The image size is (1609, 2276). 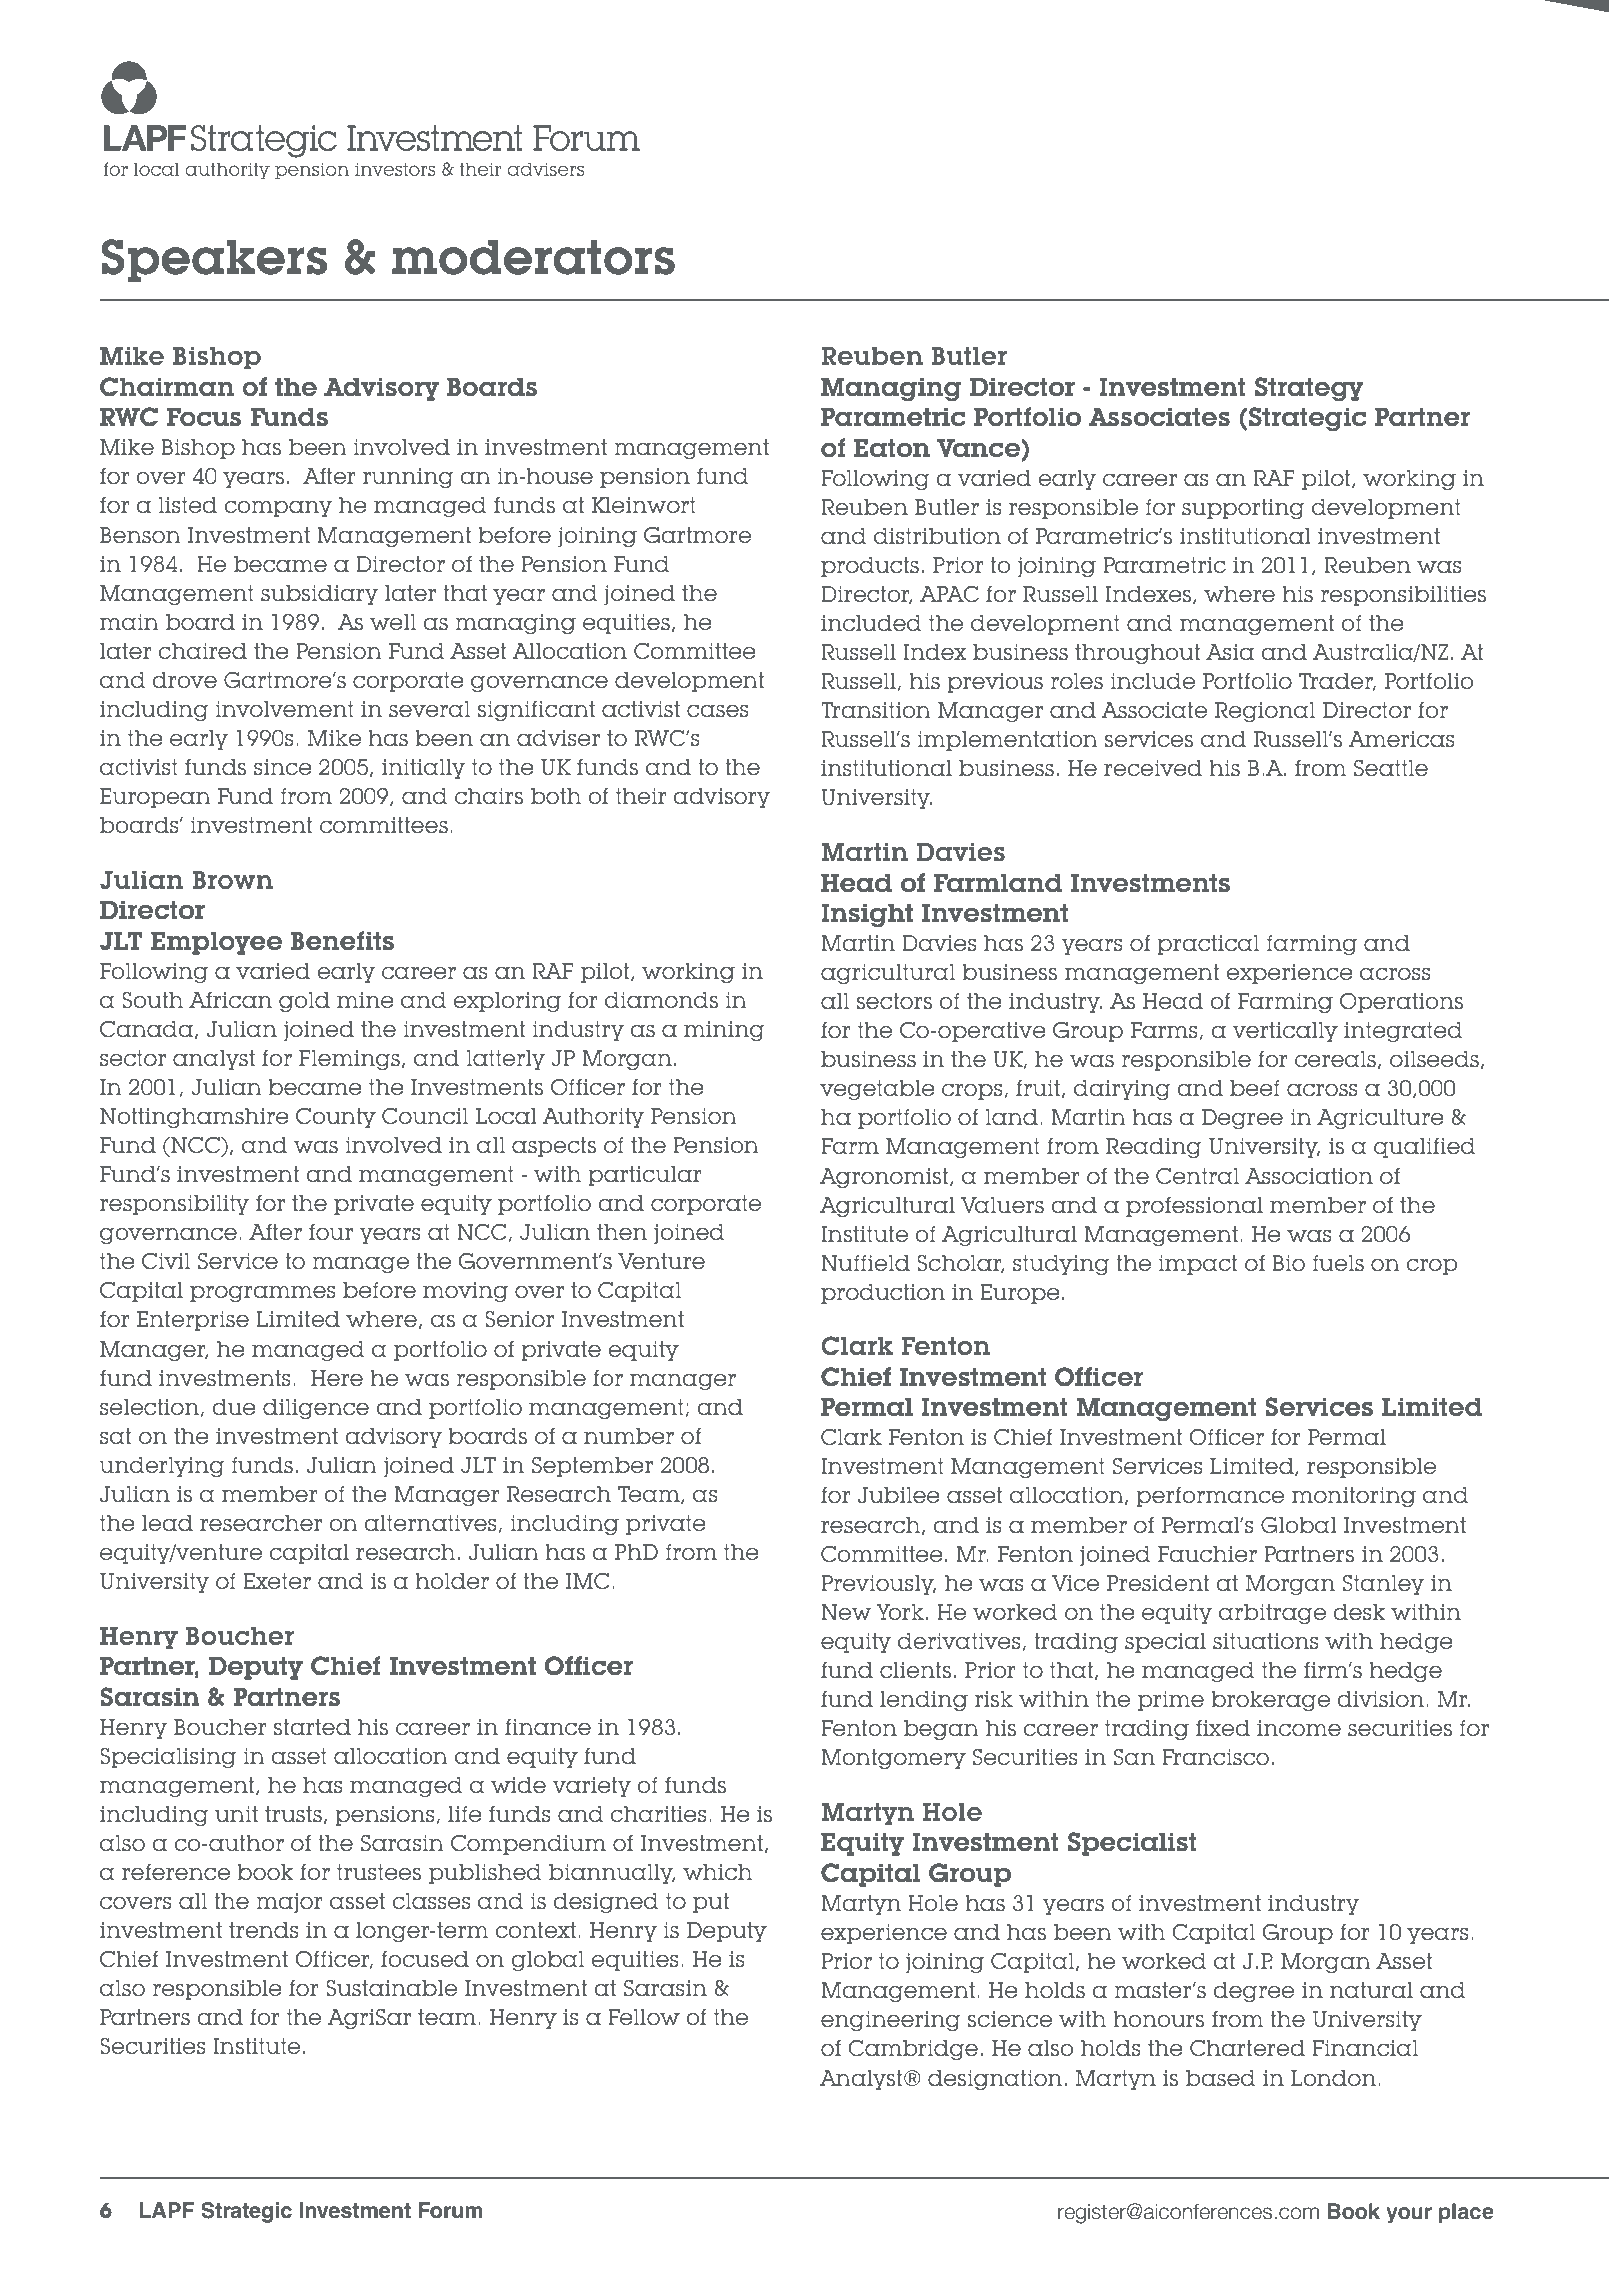 I want to click on Strategy, so click(x=1309, y=389).
